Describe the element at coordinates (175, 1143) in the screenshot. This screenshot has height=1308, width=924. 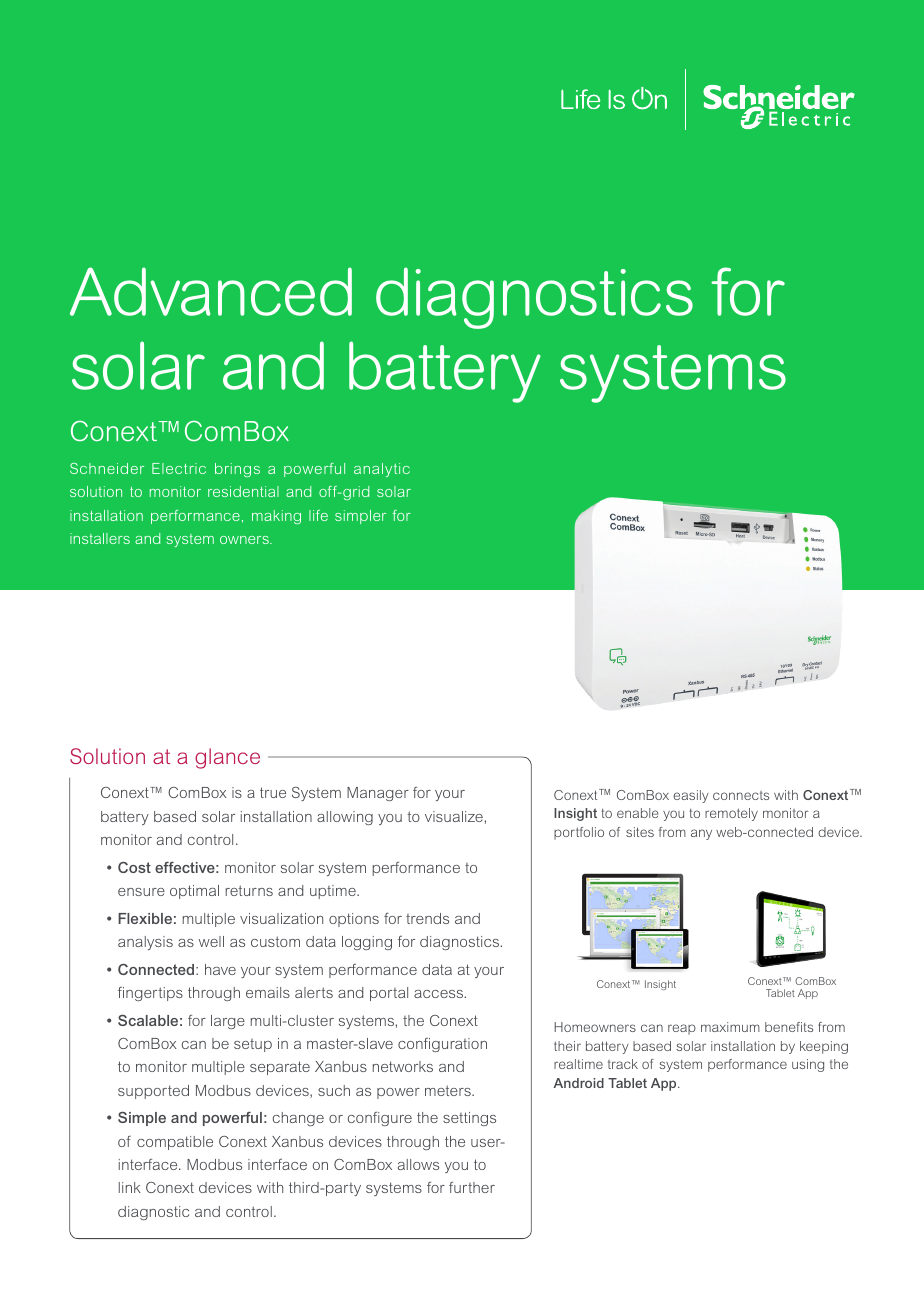
I see `compatible` at that location.
